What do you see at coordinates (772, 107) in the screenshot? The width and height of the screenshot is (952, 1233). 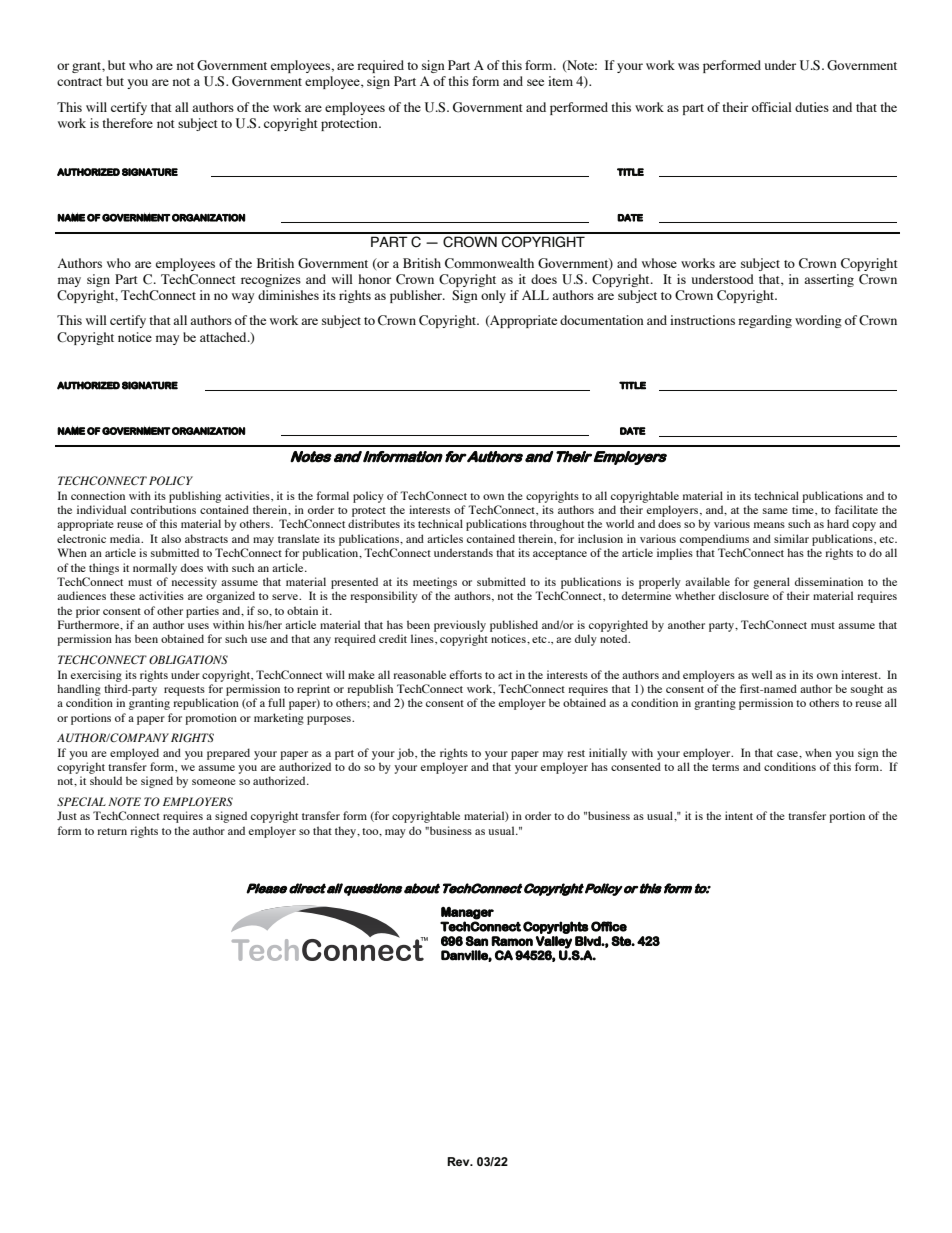 I see `official` at bounding box center [772, 107].
